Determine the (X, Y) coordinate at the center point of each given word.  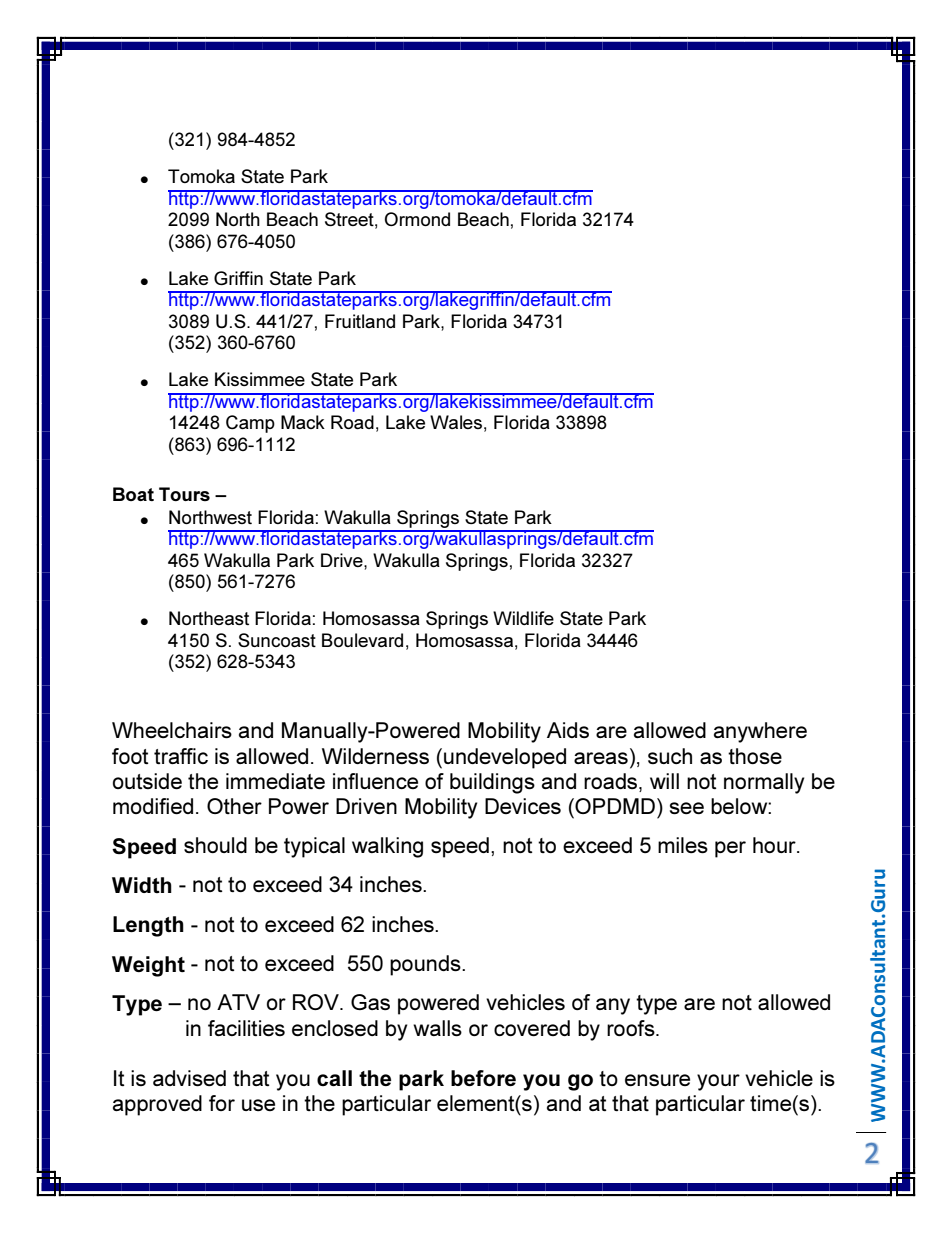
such (670, 756)
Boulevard (362, 640)
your (718, 1082)
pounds (426, 965)
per (730, 849)
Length (148, 926)
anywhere (760, 732)
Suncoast (277, 640)
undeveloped (505, 758)
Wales (456, 422)
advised (189, 1078)
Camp (250, 424)
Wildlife (523, 618)
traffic (181, 756)
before (483, 1078)
